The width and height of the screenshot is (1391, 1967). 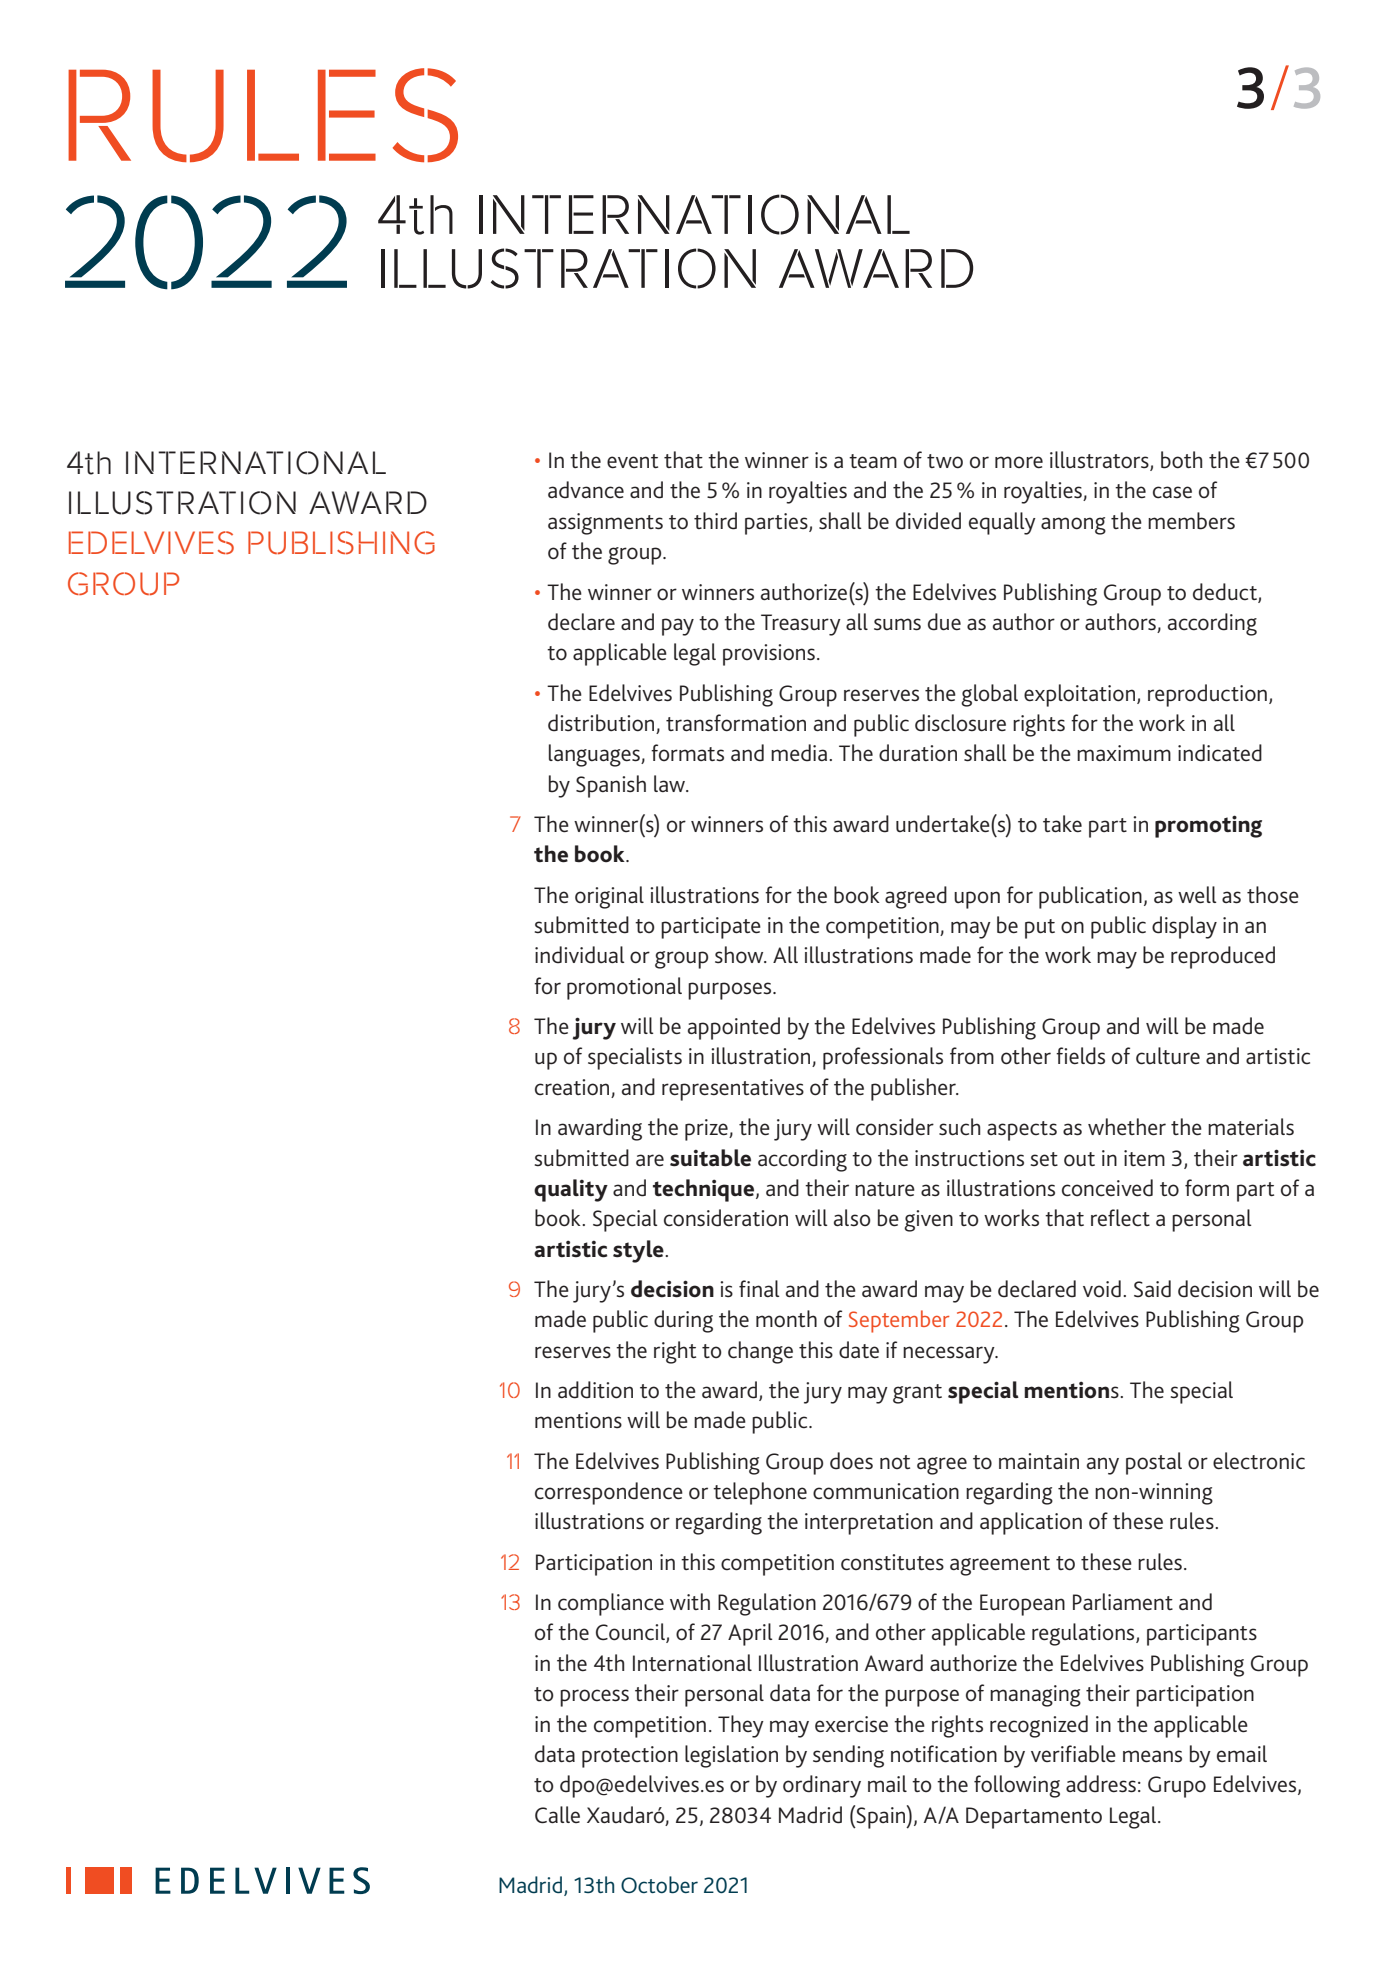 I want to click on technique, so click(x=705, y=1190).
